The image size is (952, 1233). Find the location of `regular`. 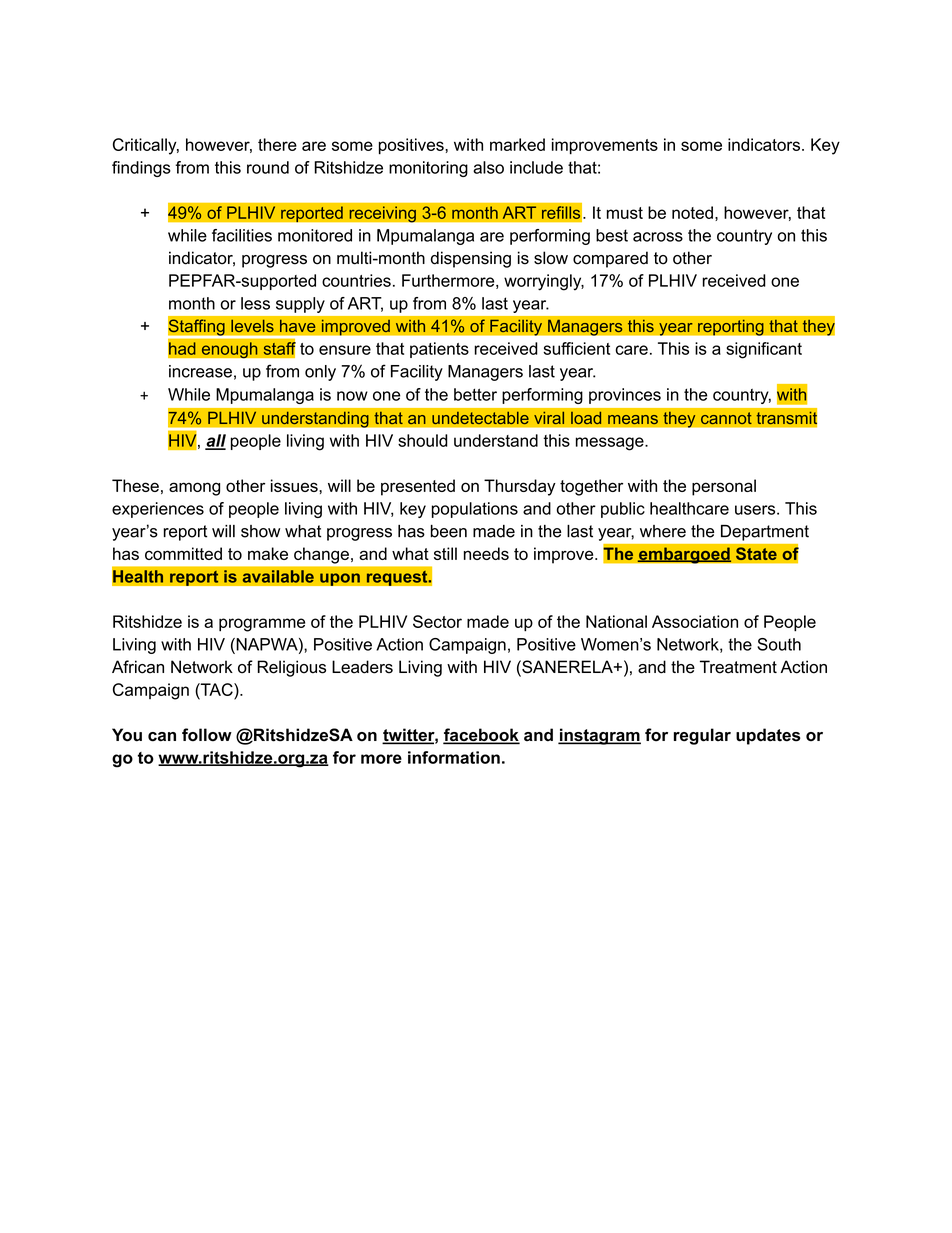

regular is located at coordinates (702, 736).
